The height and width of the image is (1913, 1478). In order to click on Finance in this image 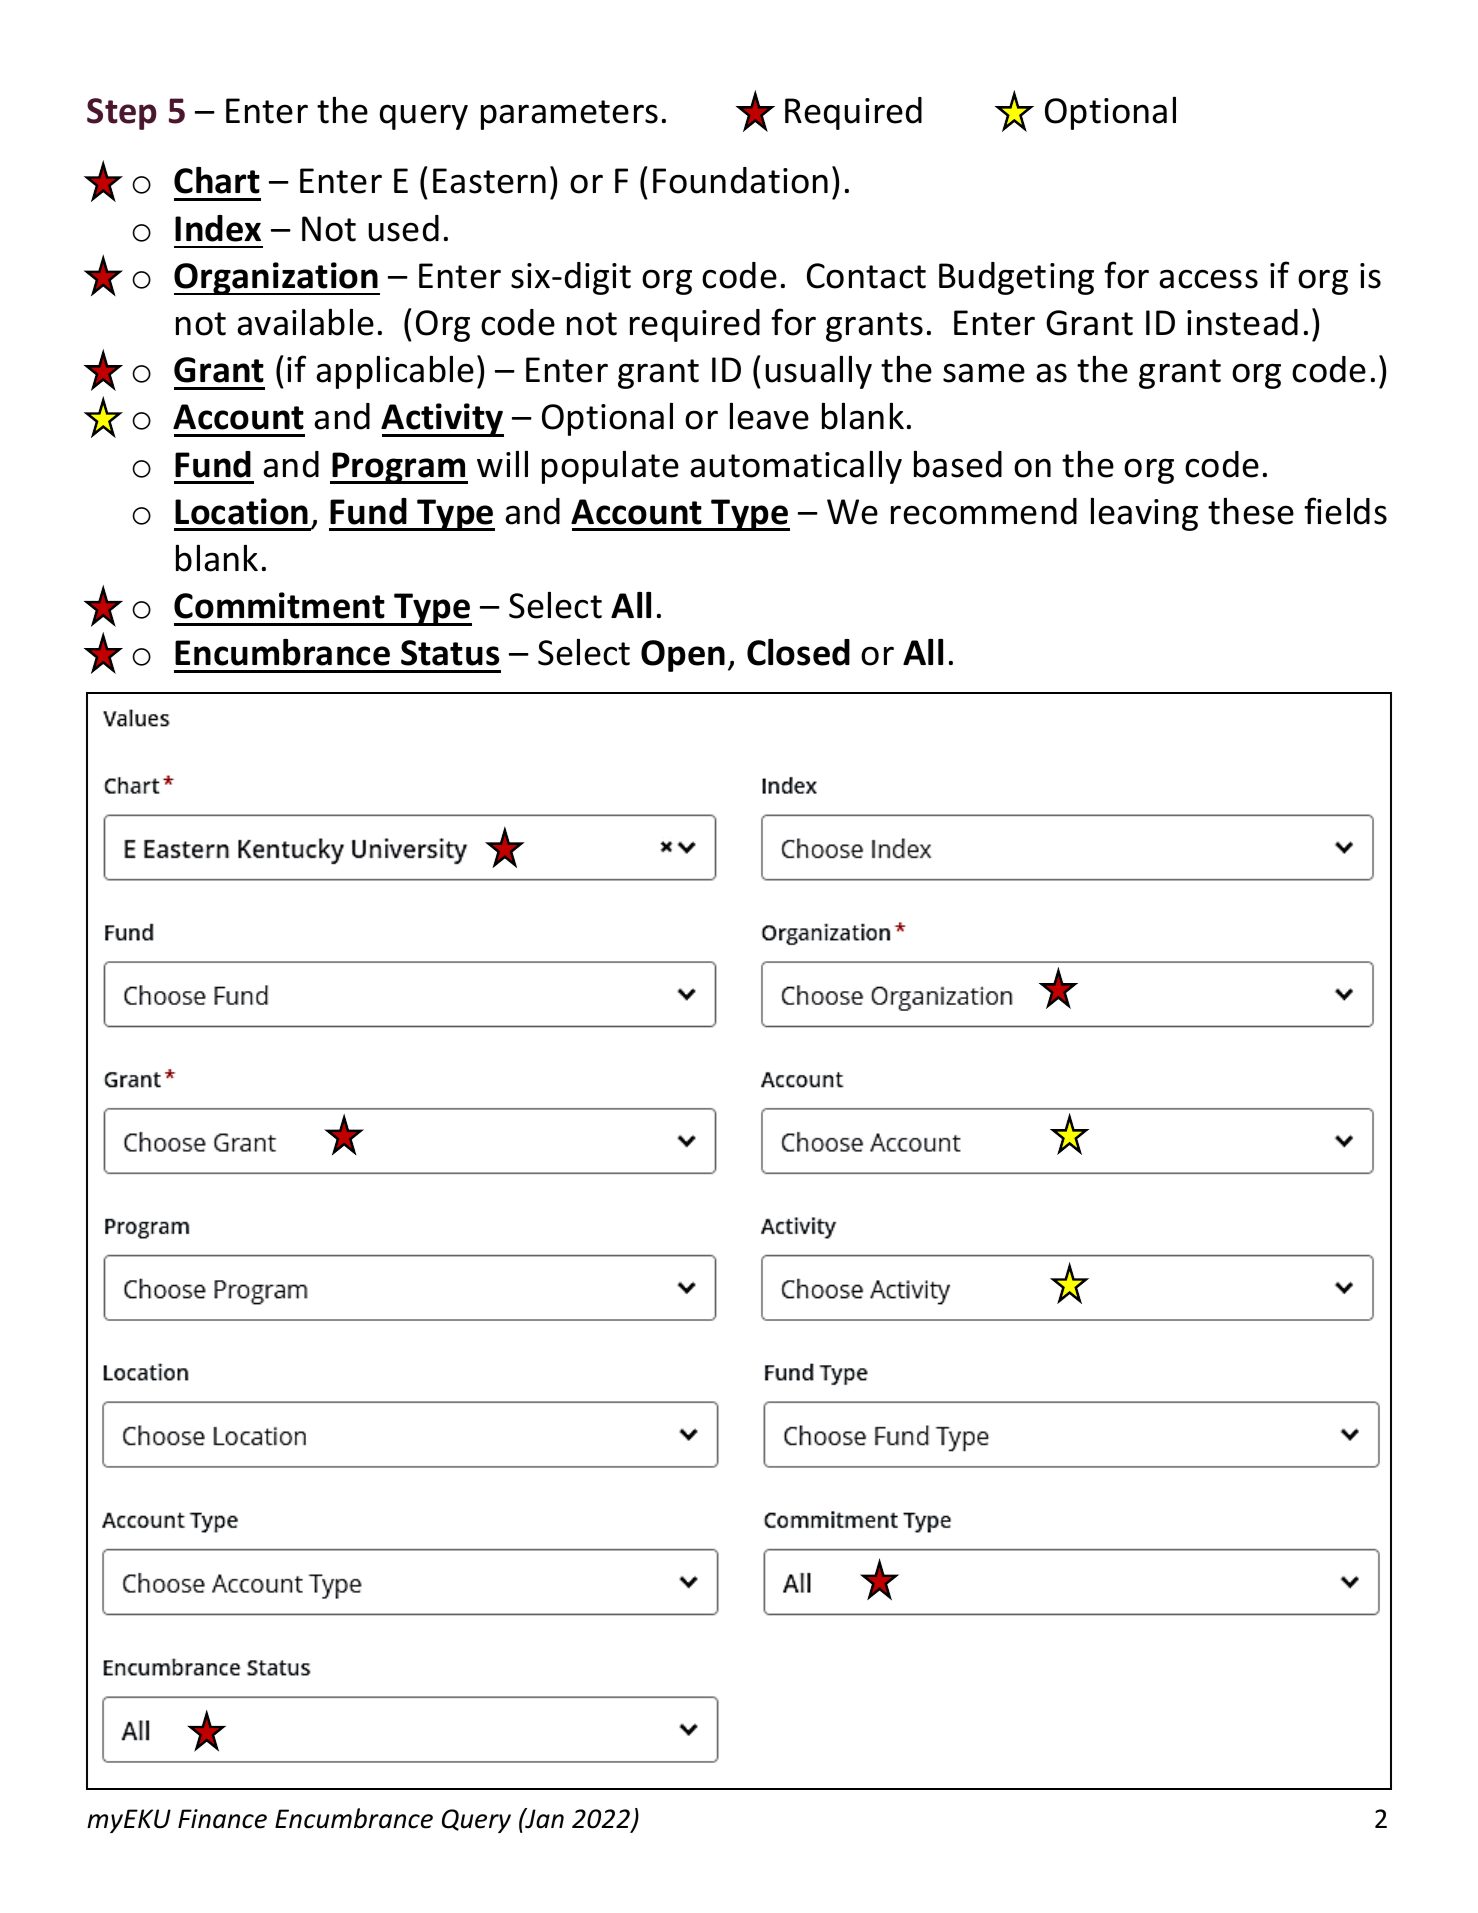, I will do `click(222, 1819)`.
